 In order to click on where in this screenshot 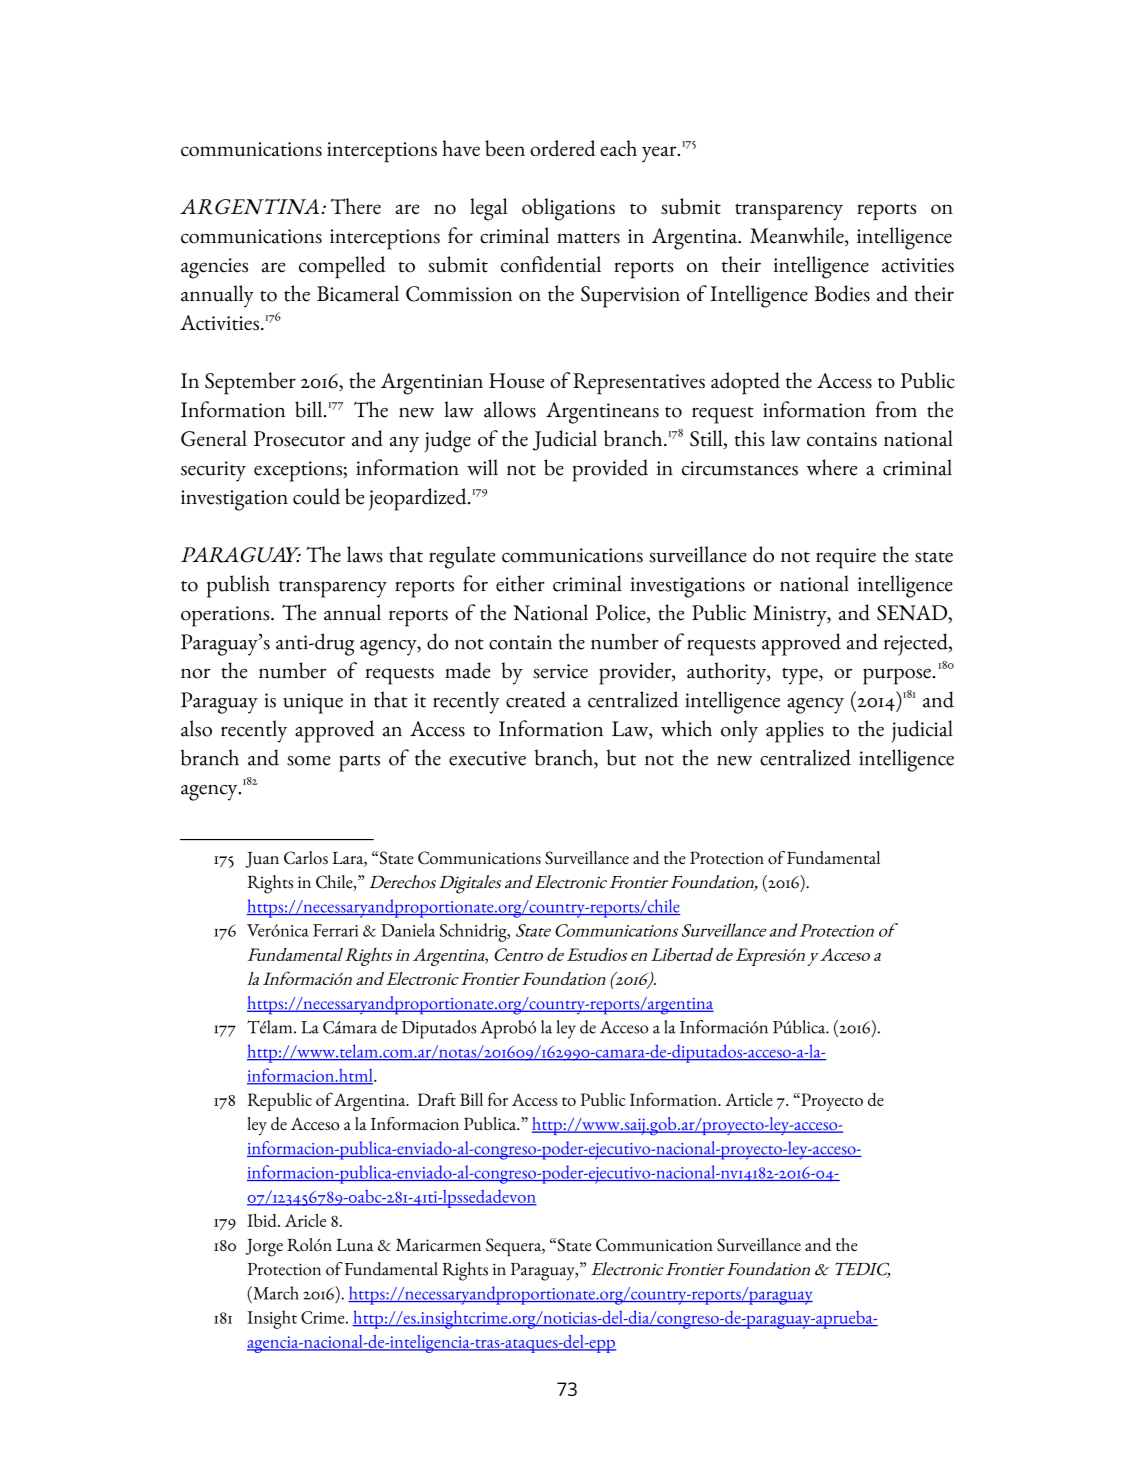, I will do `click(832, 467)`.
